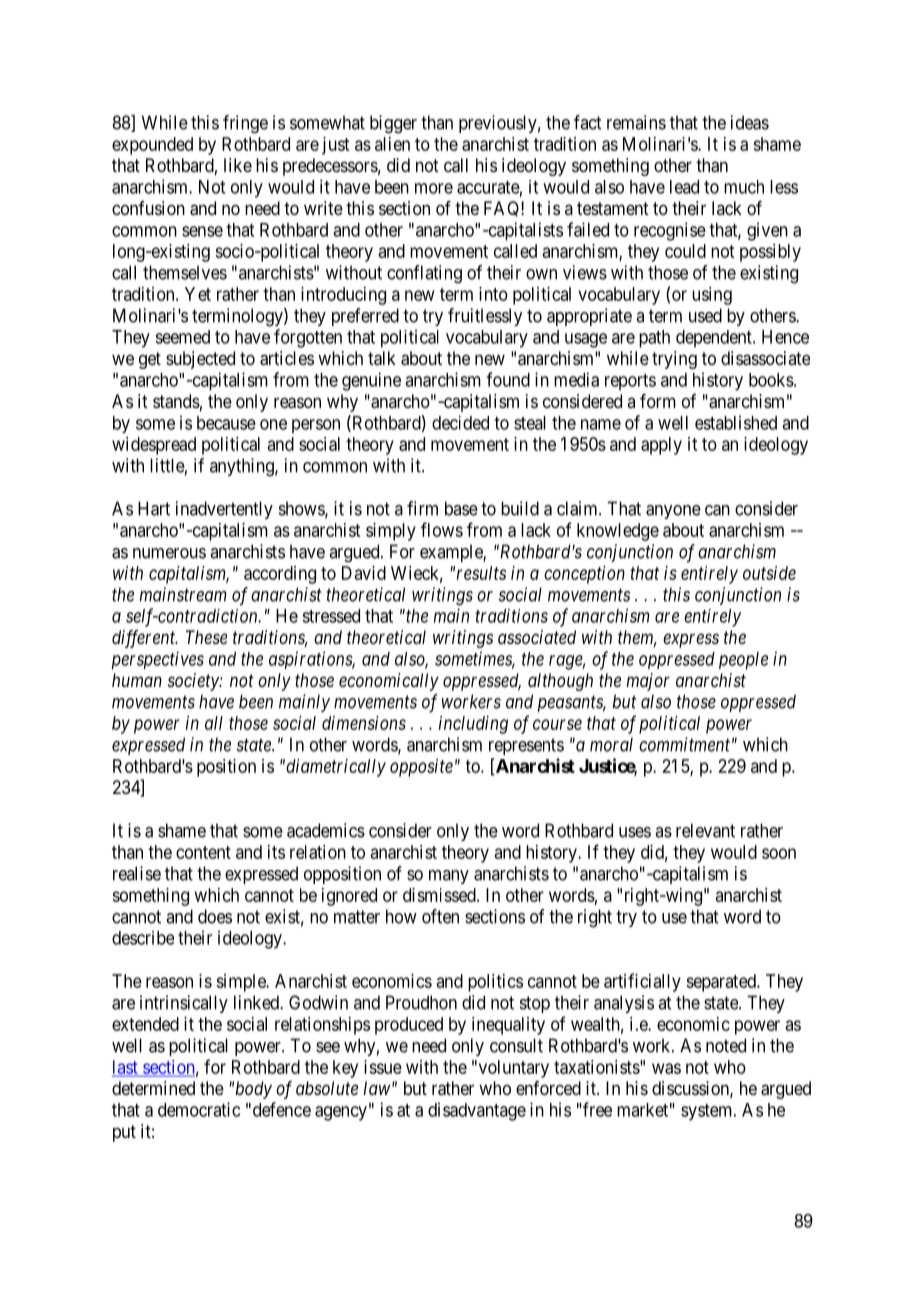 The height and width of the screenshot is (1308, 924). Describe the element at coordinates (238, 165) in the screenshot. I see `like` at that location.
